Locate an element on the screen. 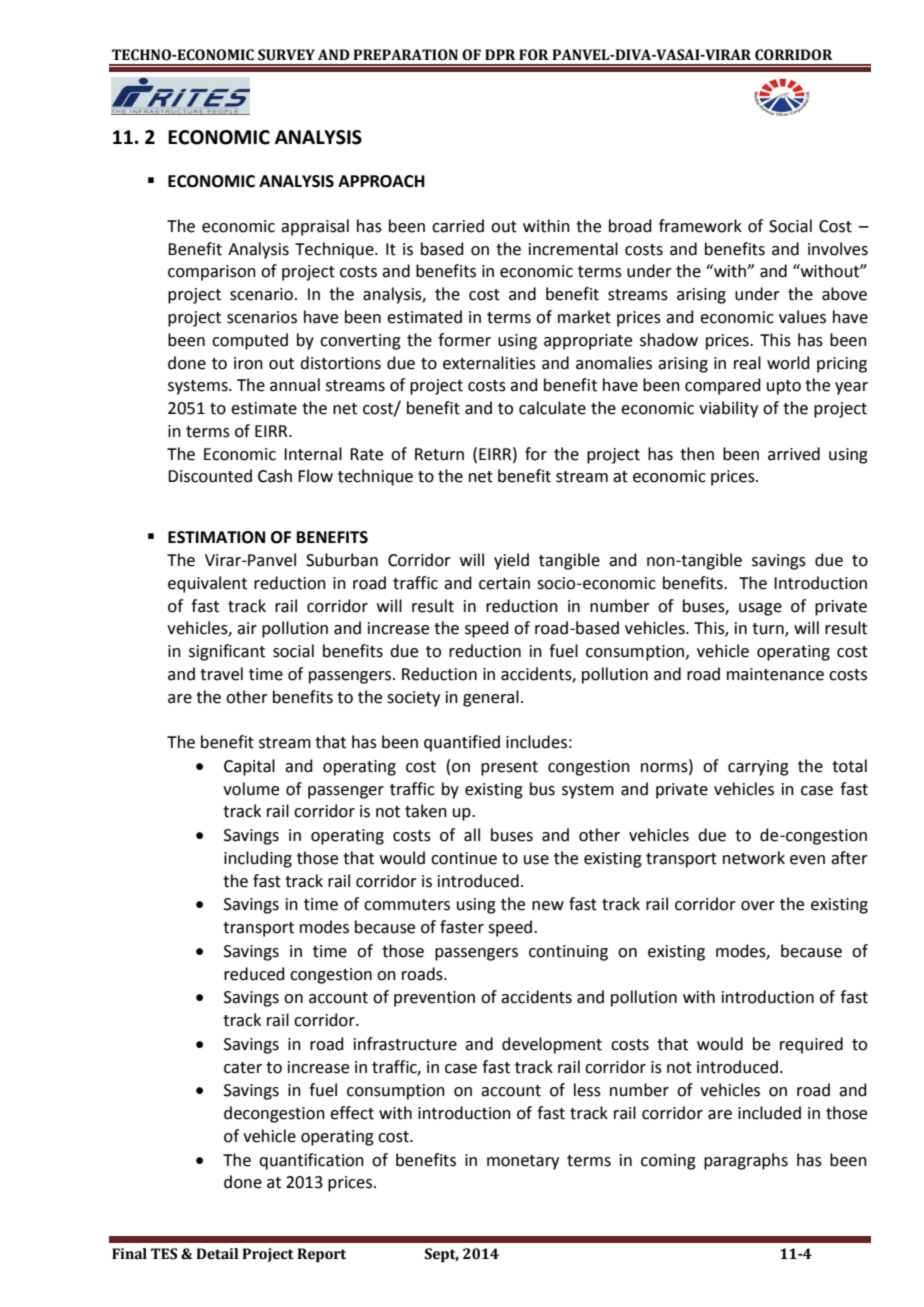 This screenshot has width=924, height=1307. general is located at coordinates (491, 698).
